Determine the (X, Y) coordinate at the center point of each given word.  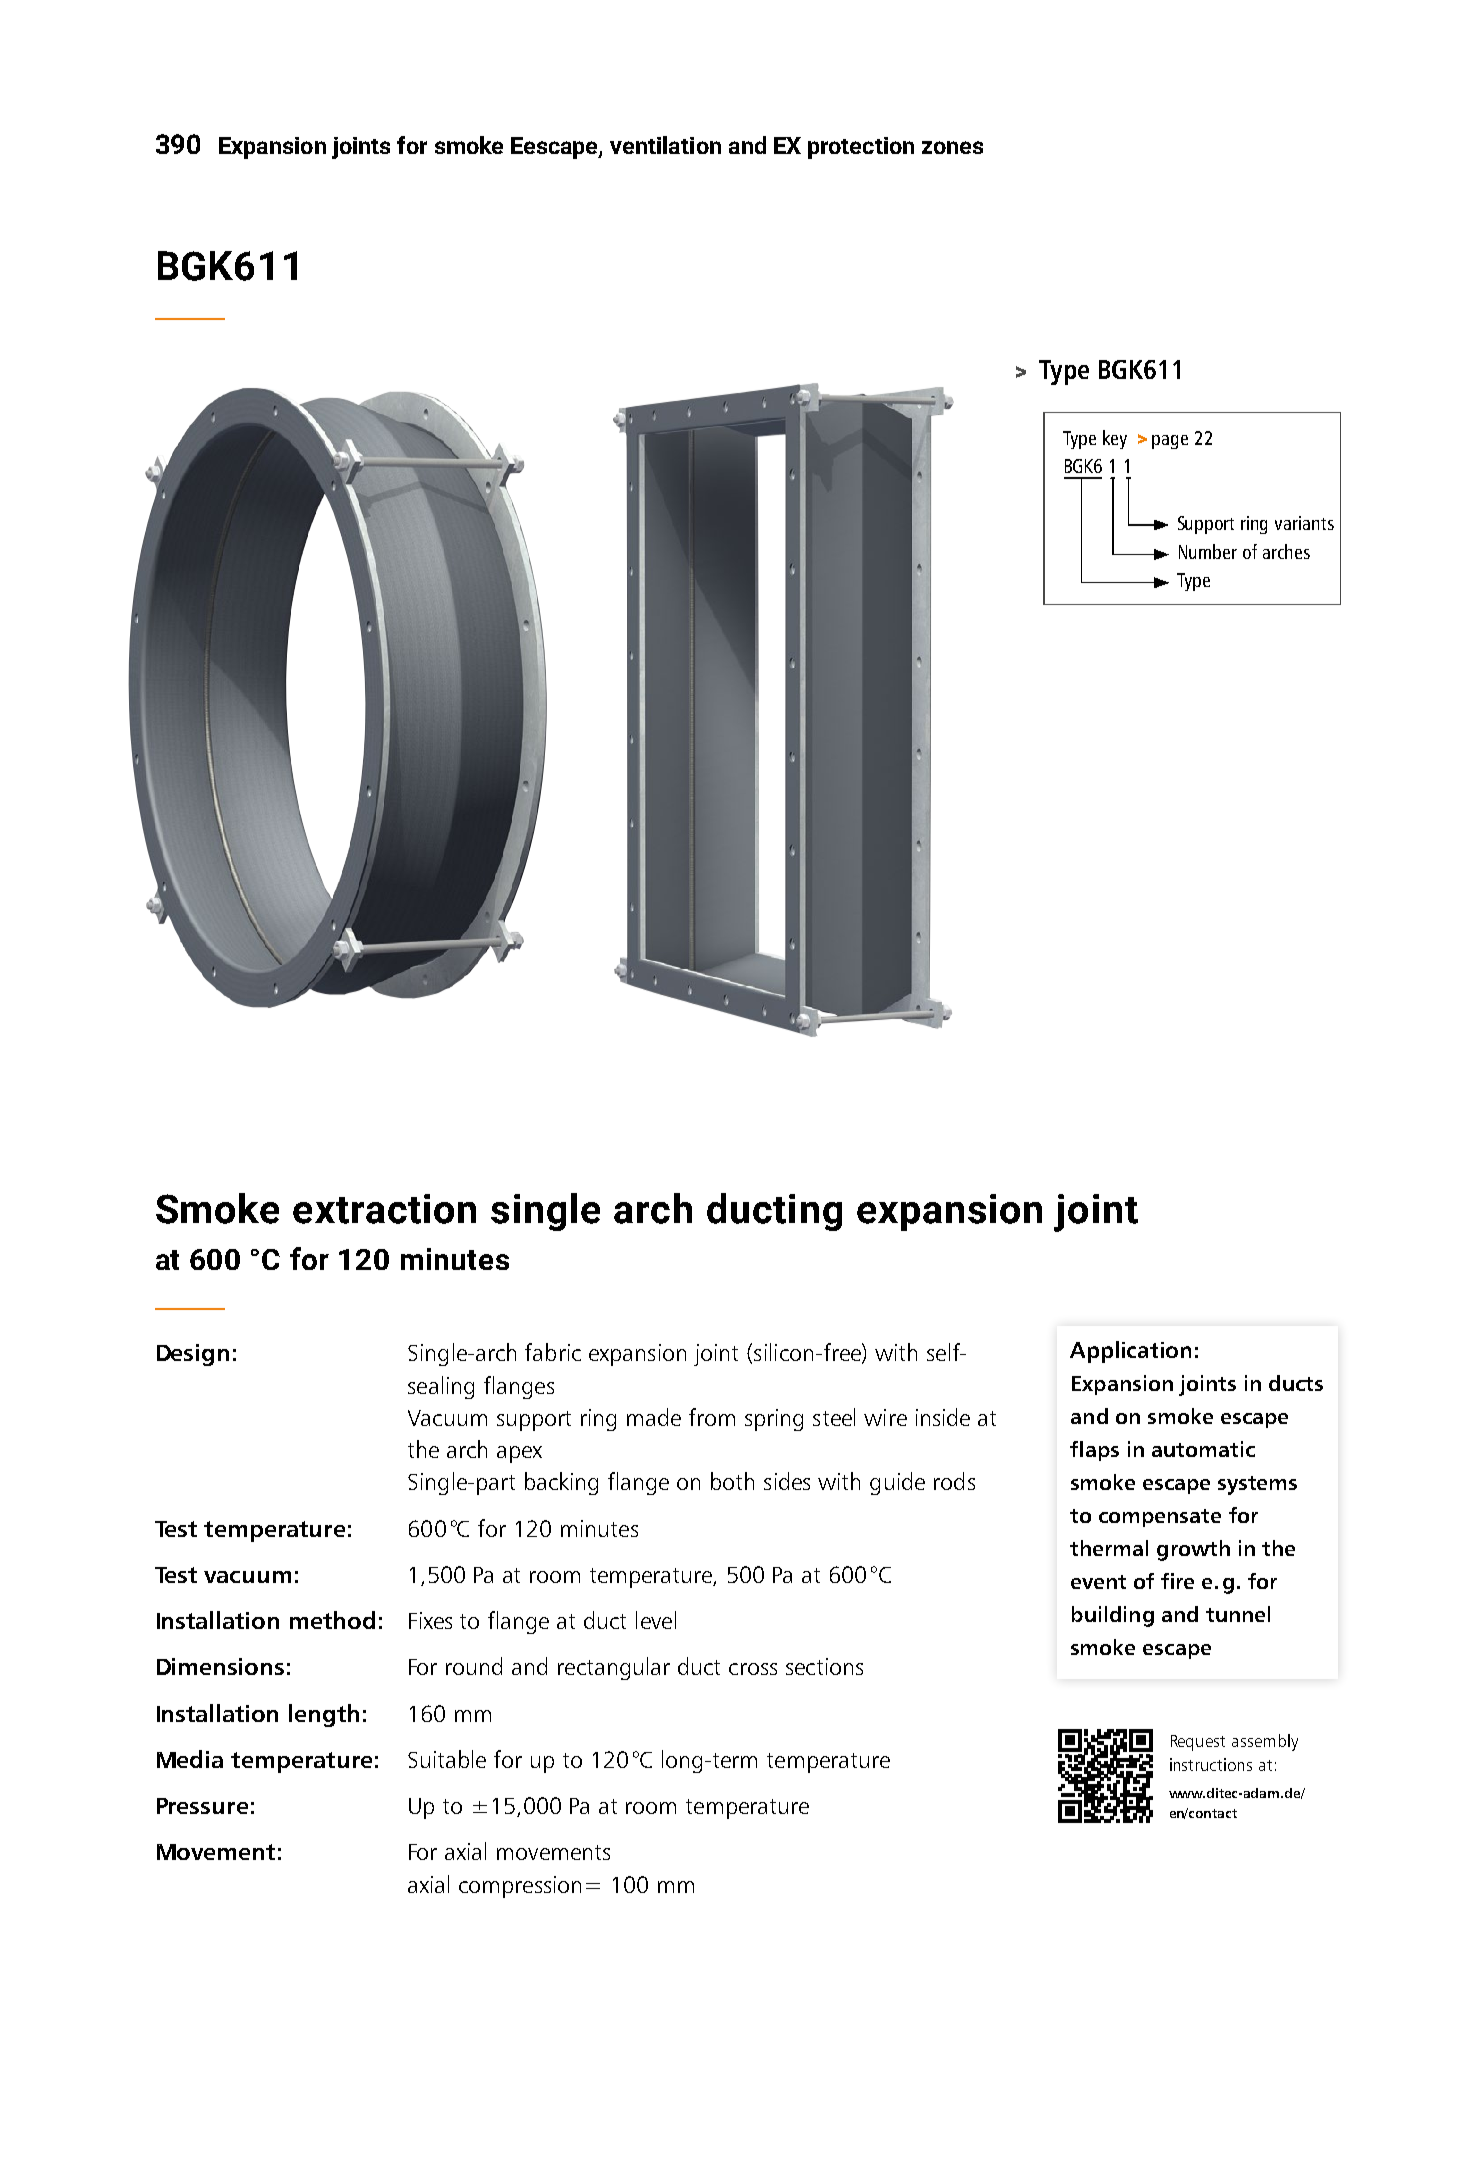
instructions (1211, 1764)
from (712, 1417)
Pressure (202, 1806)
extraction (384, 1209)
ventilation (665, 145)
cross (753, 1669)
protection (861, 148)
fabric (553, 1352)
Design (193, 1355)
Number (1208, 551)
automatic (1203, 1449)
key (1115, 439)
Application (1130, 1352)
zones (952, 147)
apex (519, 1454)
